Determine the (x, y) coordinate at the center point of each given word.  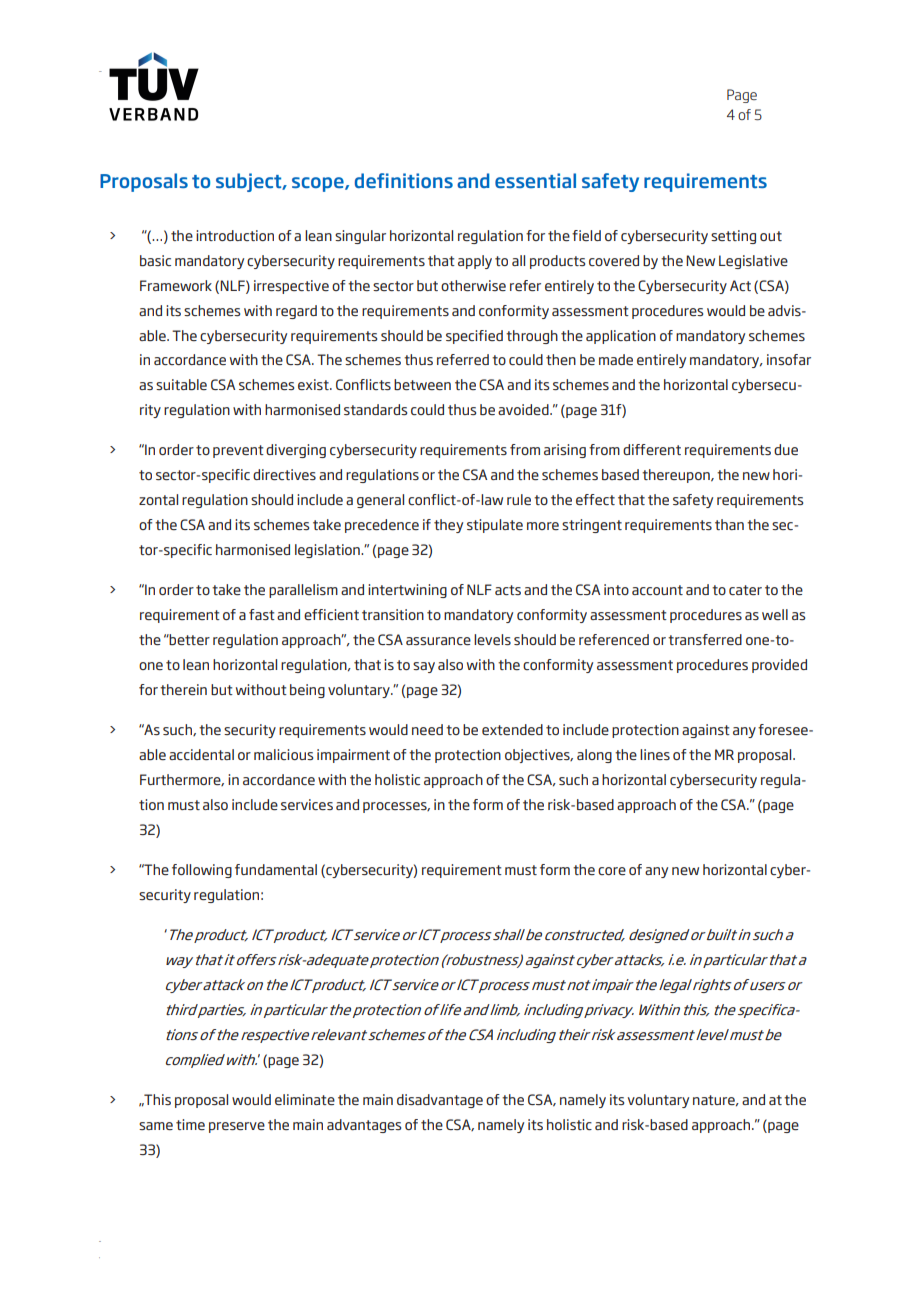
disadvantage (440, 1101)
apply (475, 262)
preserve (237, 1127)
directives (284, 474)
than (729, 524)
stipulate (495, 526)
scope (319, 184)
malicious (283, 754)
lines (655, 754)
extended (512, 729)
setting (733, 237)
